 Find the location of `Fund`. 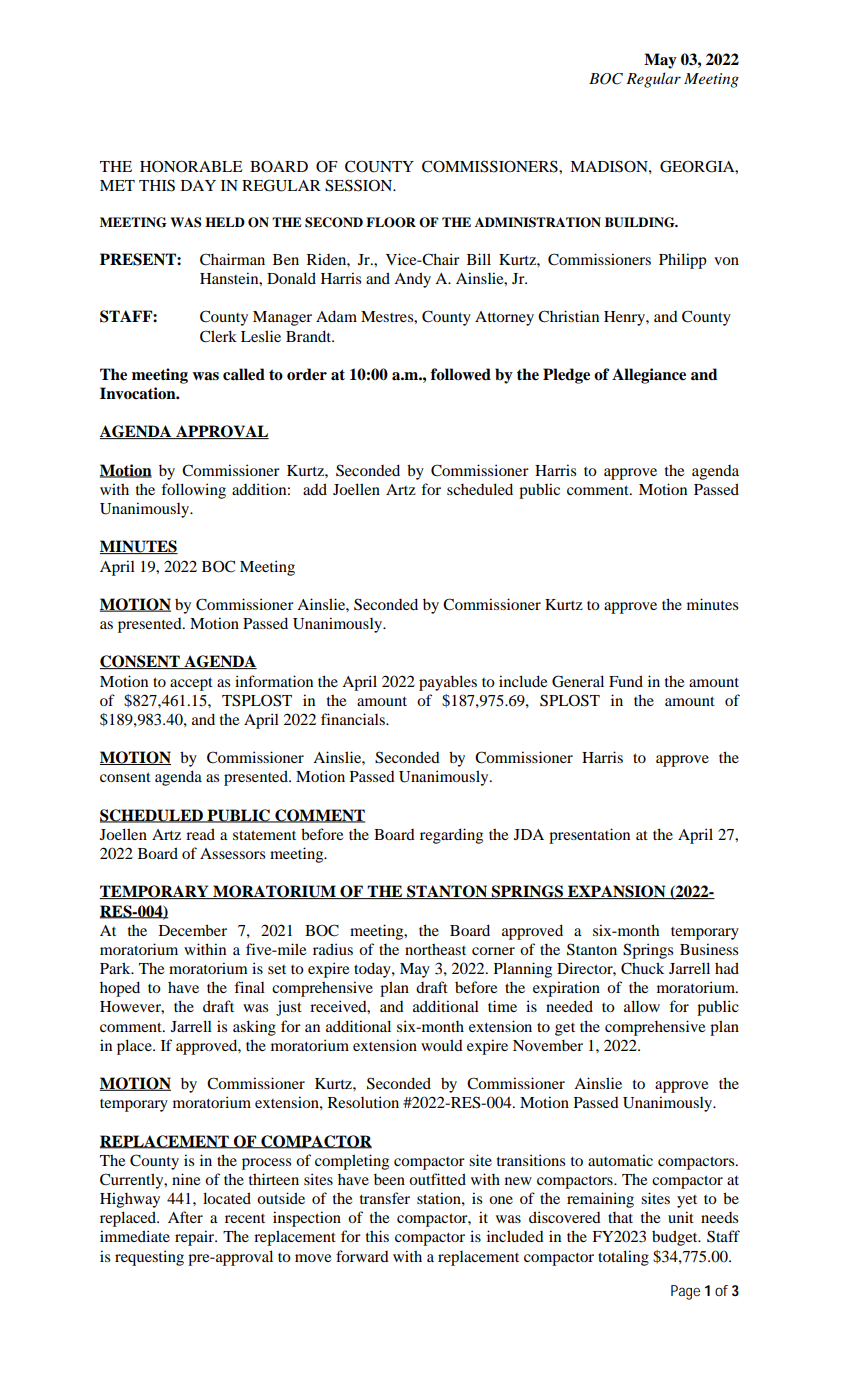

Fund is located at coordinates (626, 681).
